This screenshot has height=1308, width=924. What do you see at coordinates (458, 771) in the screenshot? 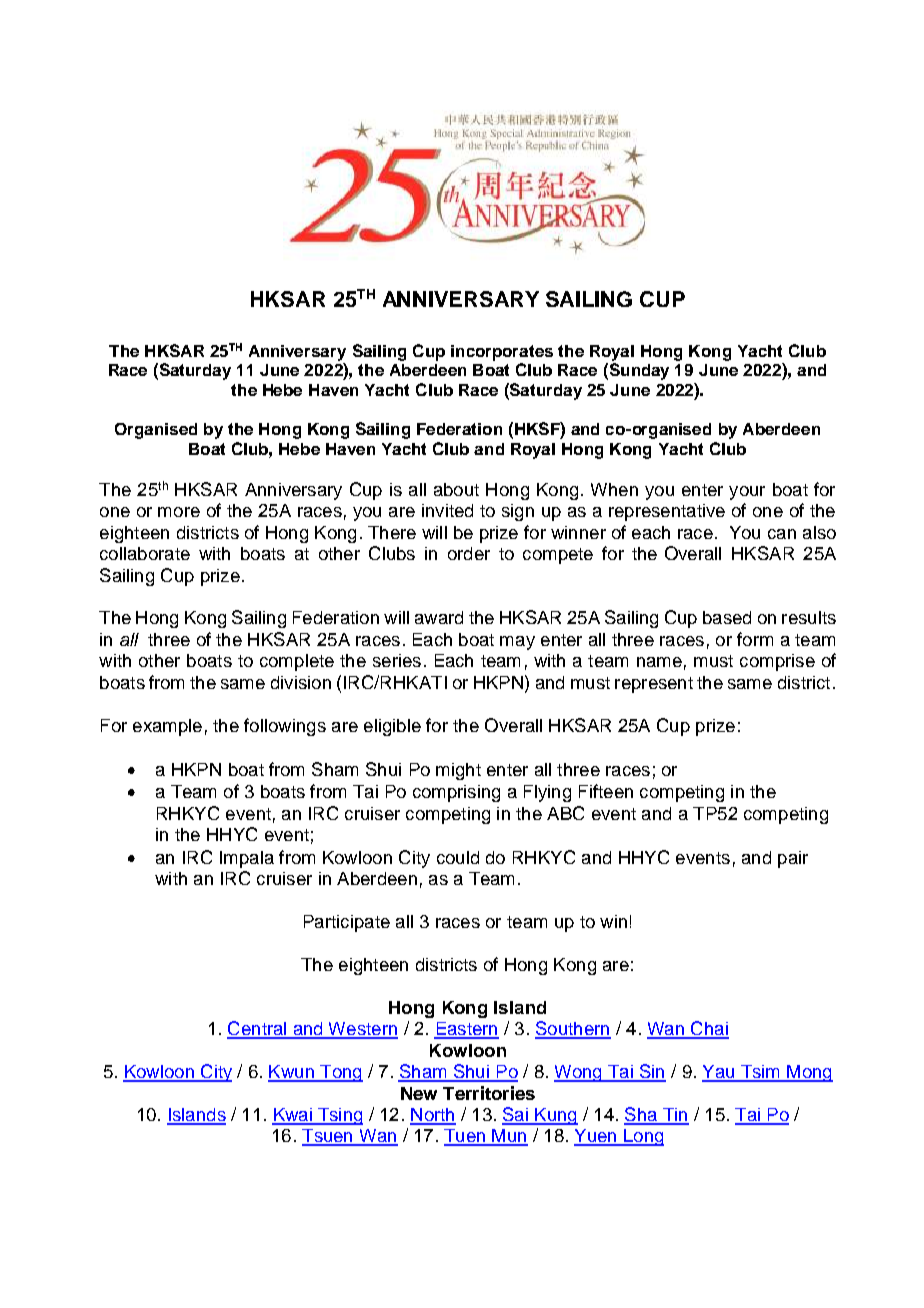
I see `might` at bounding box center [458, 771].
